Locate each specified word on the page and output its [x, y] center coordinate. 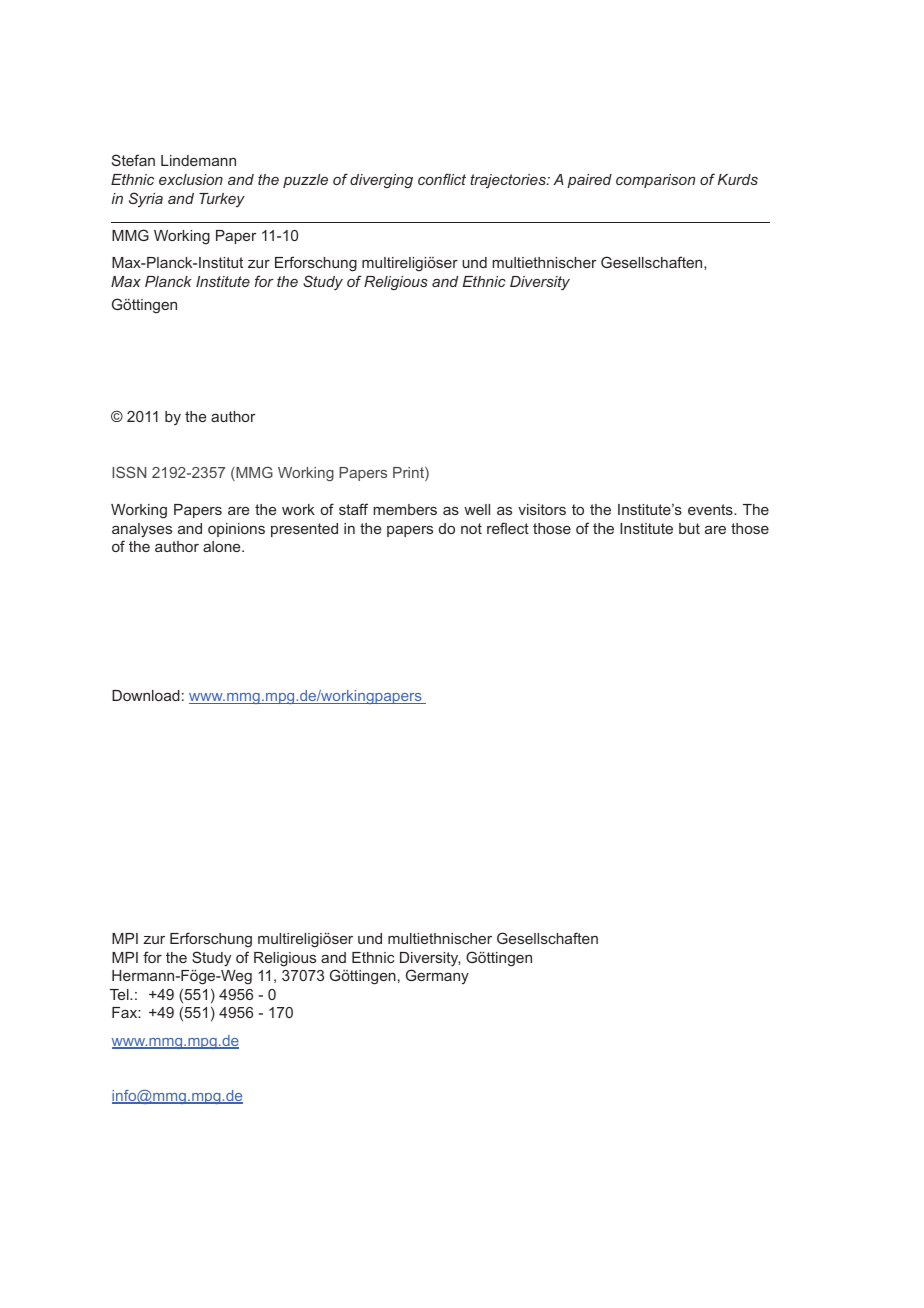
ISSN [129, 472]
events [711, 509]
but [689, 528]
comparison [655, 181]
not [471, 528]
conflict [442, 179]
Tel [120, 994]
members [405, 509]
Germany [437, 976]
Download [146, 695]
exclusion [191, 179]
